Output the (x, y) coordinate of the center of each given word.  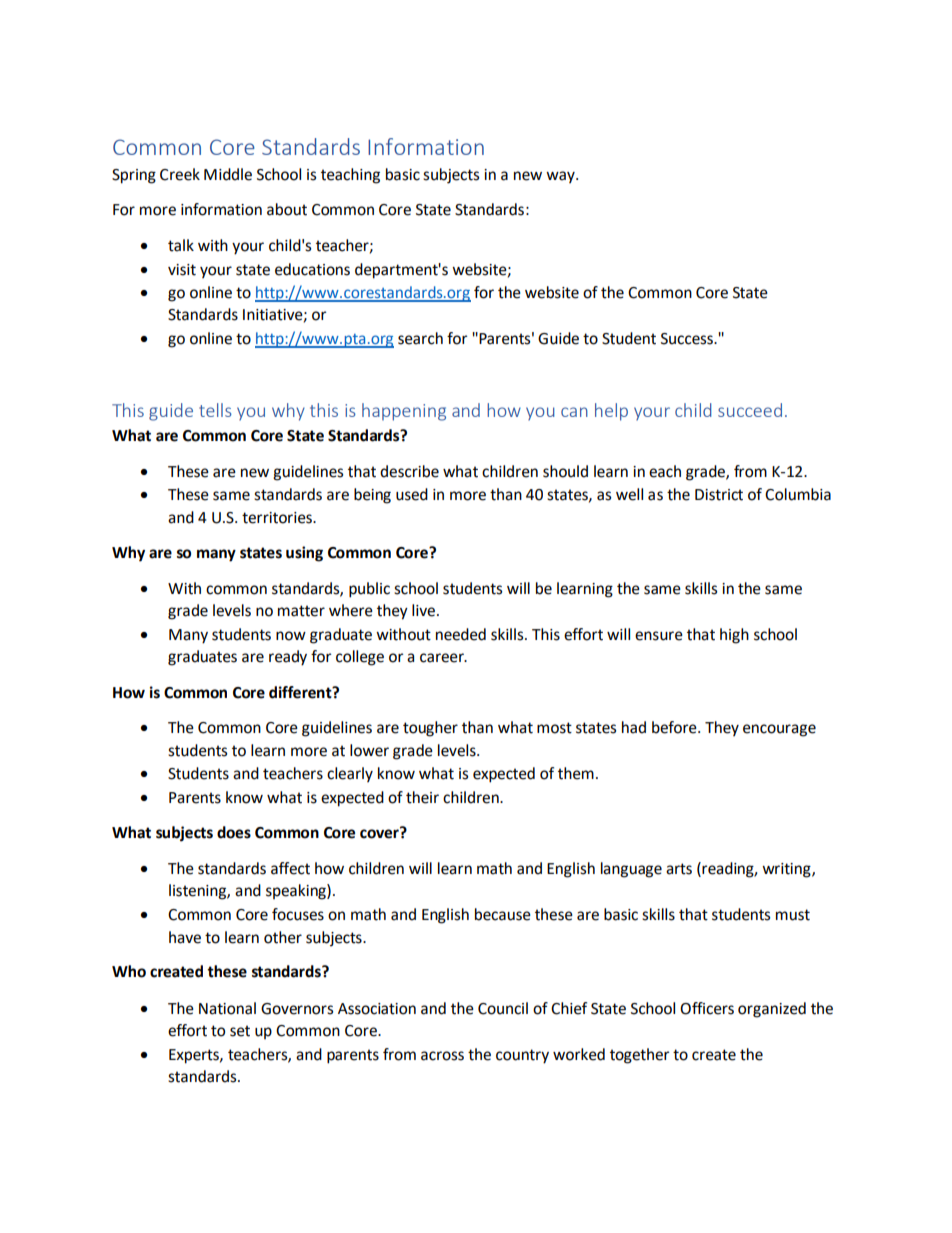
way (561, 177)
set (240, 1031)
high (734, 636)
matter (301, 611)
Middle (228, 174)
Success (688, 339)
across (442, 1056)
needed (461, 634)
